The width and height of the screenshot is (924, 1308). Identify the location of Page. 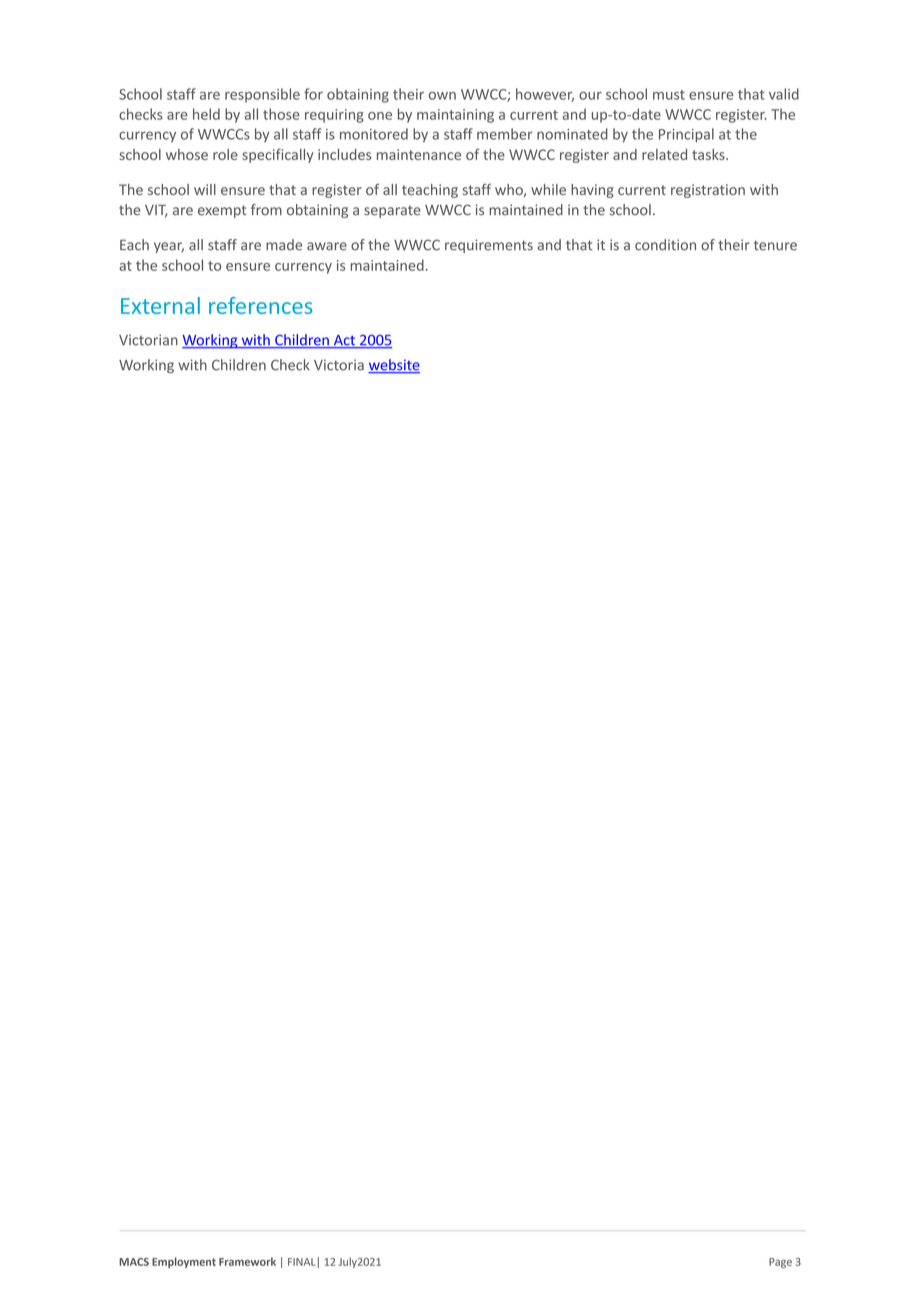
(780, 1263).
